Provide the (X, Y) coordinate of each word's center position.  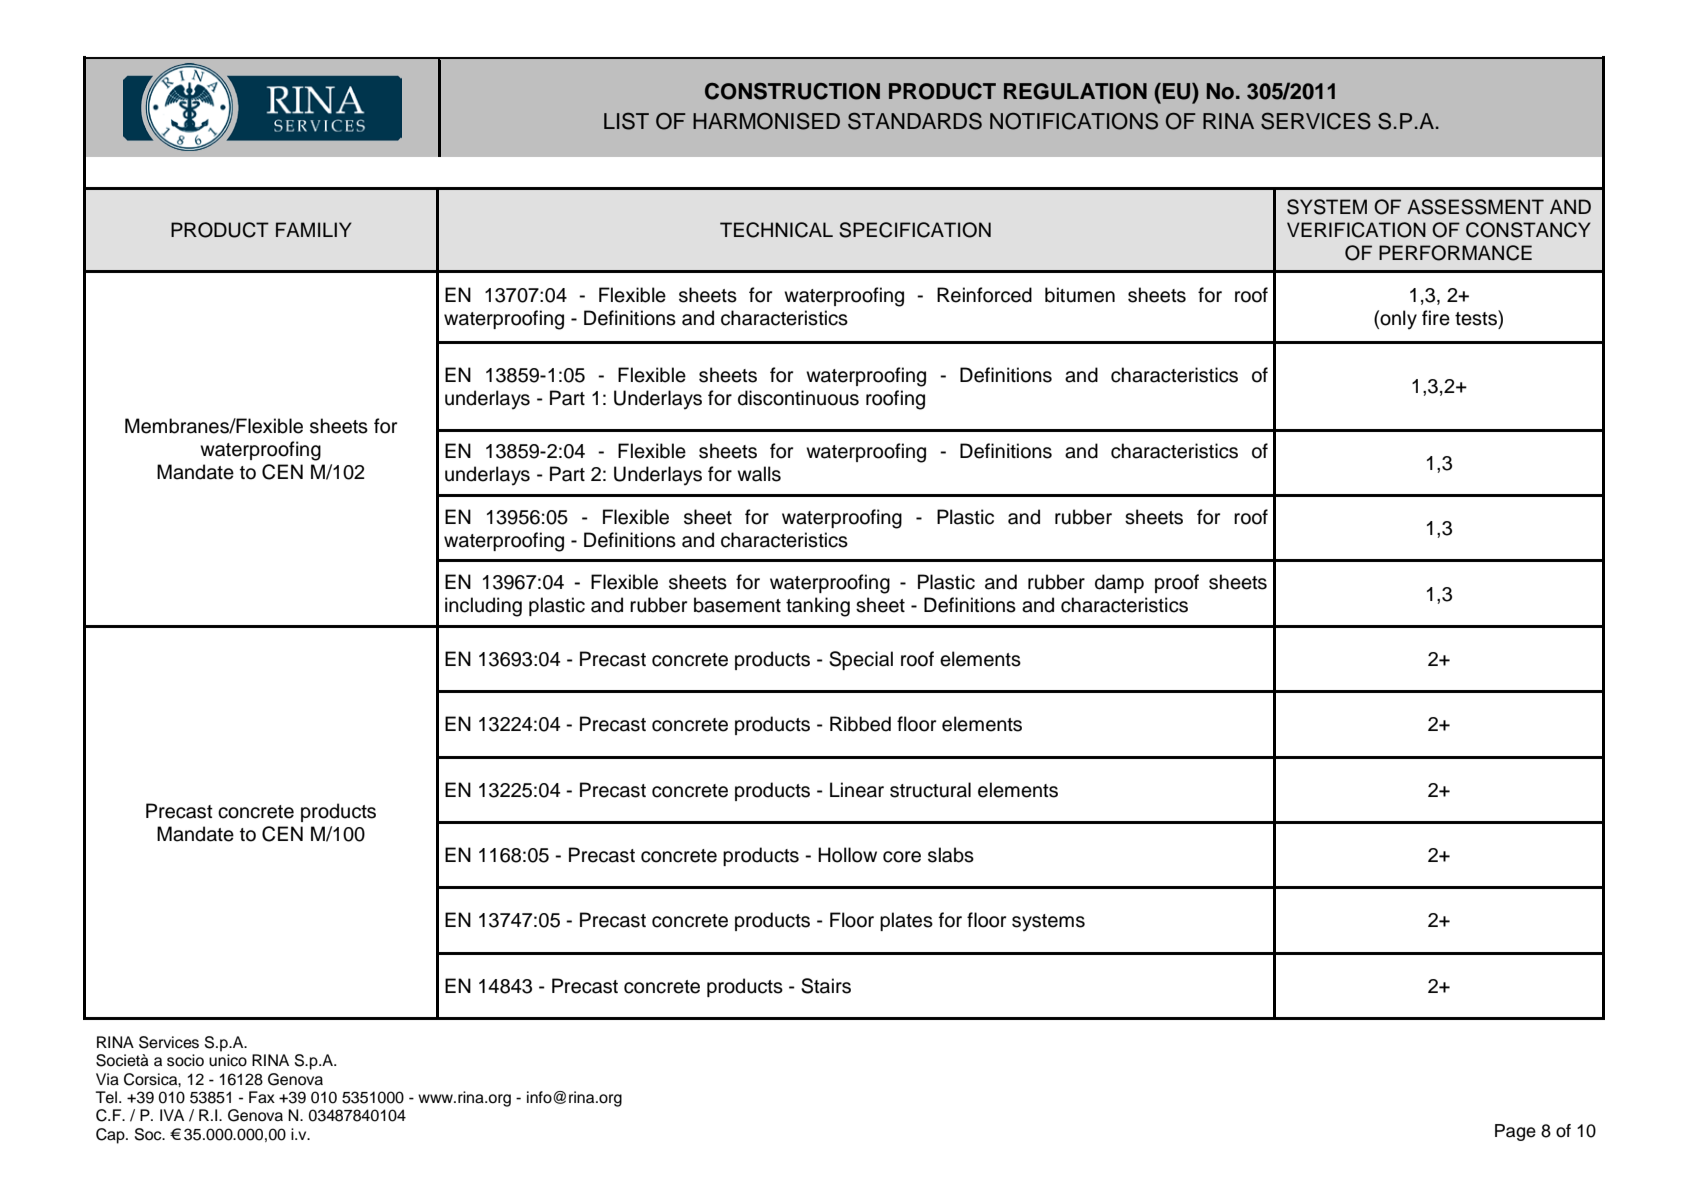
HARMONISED (766, 121)
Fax (262, 1097)
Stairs (826, 986)
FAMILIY (314, 229)
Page (1515, 1132)
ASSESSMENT (1475, 207)
